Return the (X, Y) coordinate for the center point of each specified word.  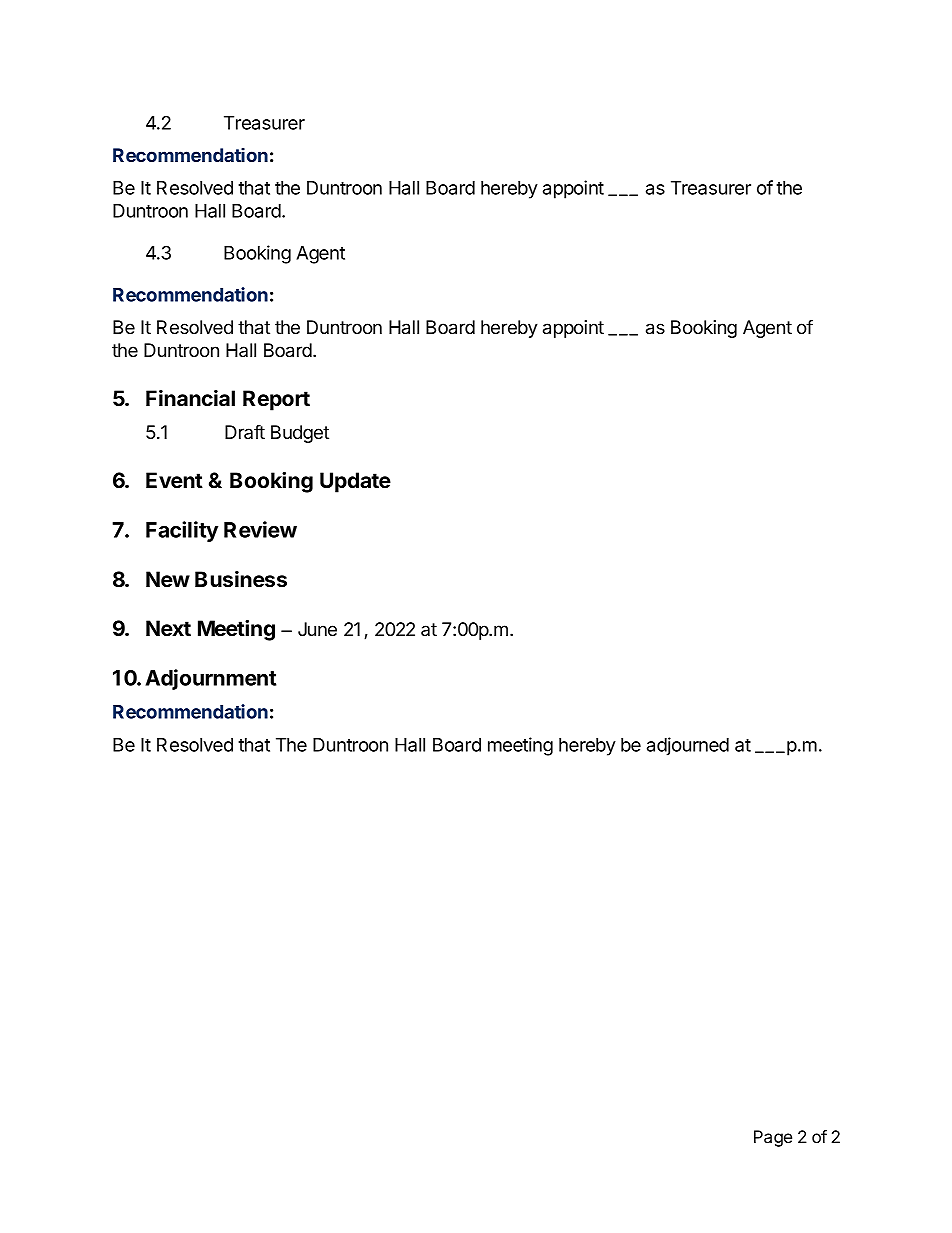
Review (260, 529)
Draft (245, 432)
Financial (190, 398)
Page (773, 1138)
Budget (300, 434)
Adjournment (210, 679)
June (317, 629)
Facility (182, 531)
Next (168, 628)
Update (355, 482)
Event (174, 480)
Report (276, 400)
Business (241, 579)
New (168, 579)
